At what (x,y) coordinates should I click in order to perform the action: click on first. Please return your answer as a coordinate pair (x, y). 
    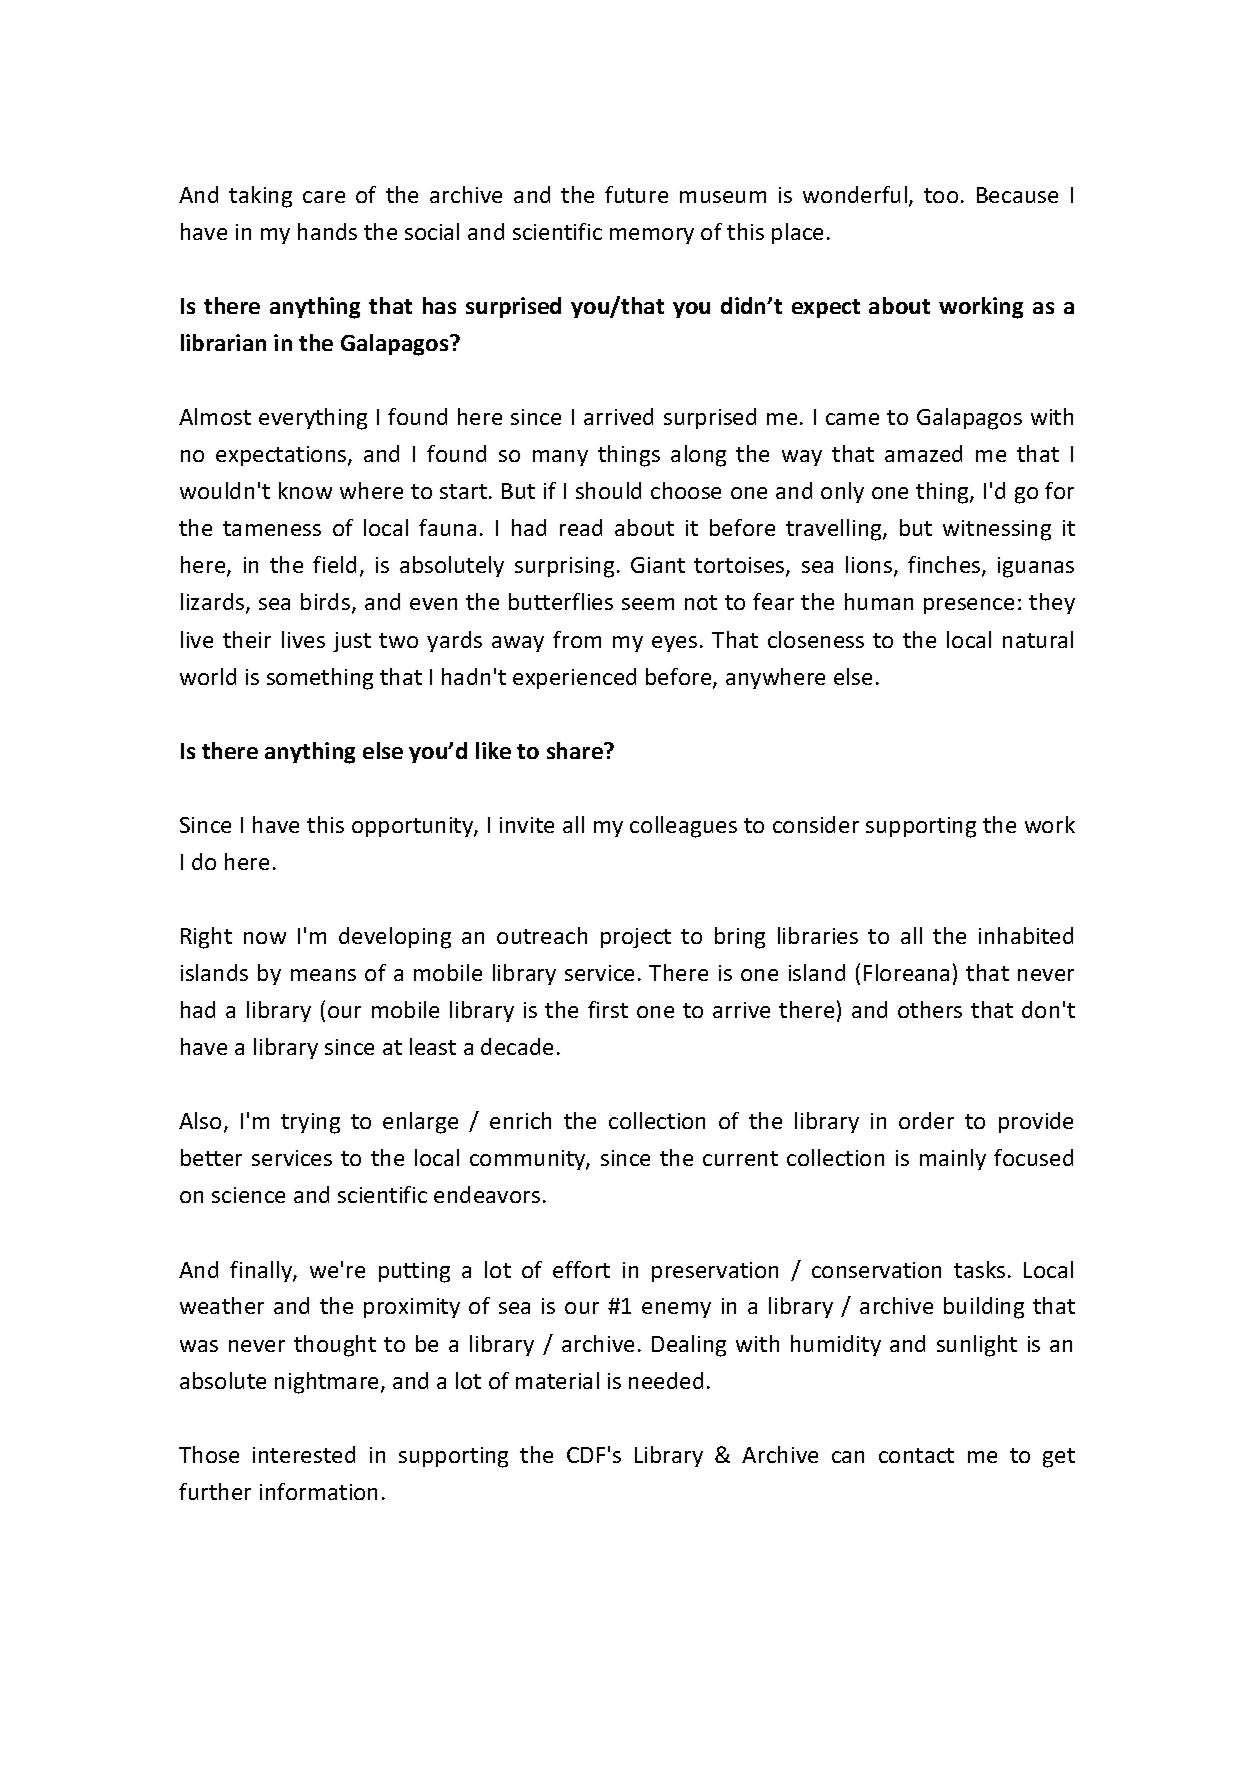
    Looking at the image, I should click on (608, 1009).
